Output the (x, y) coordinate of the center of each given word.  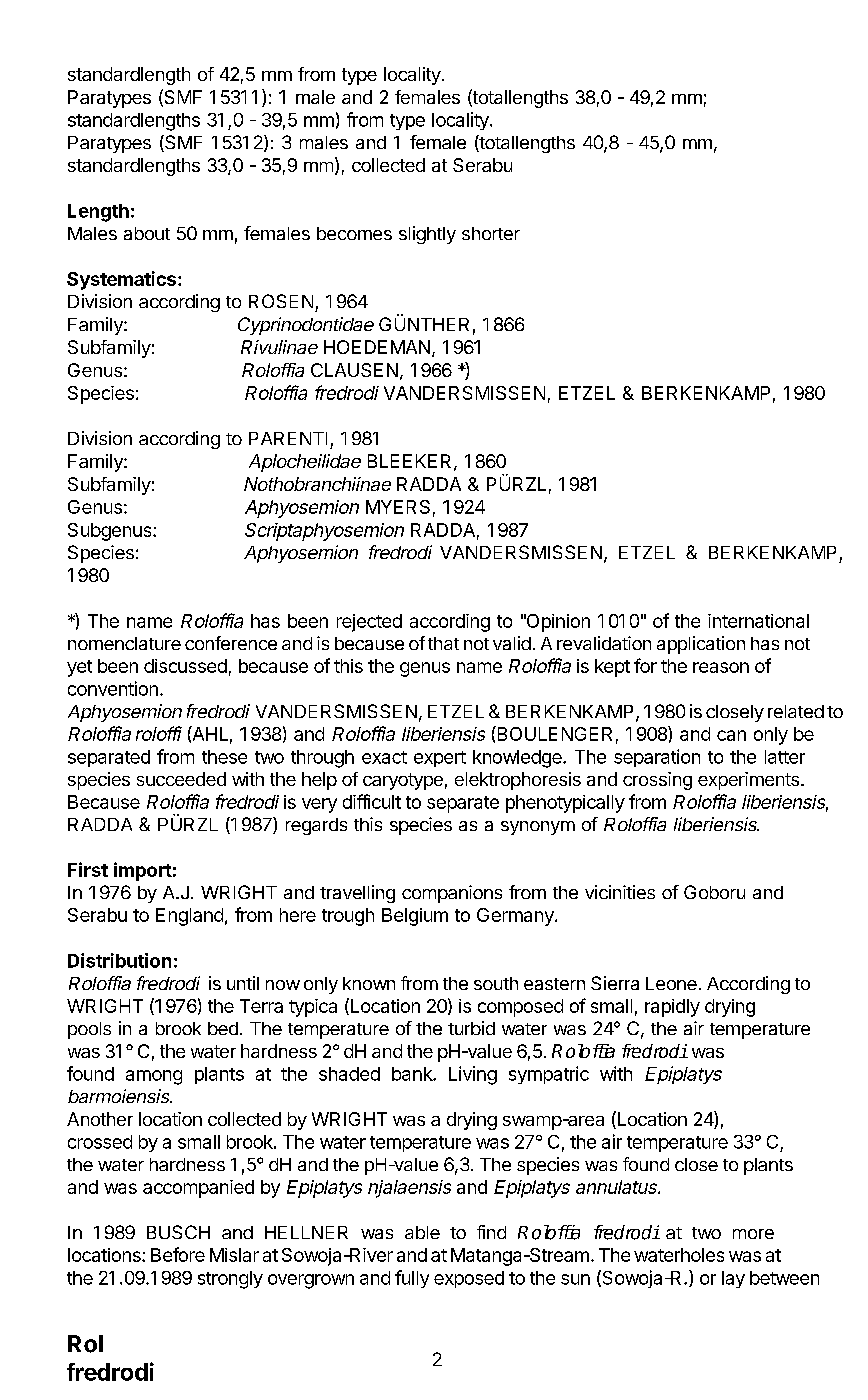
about (147, 233)
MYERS (398, 507)
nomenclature (124, 643)
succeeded (181, 779)
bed (223, 1028)
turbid (471, 1028)
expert (440, 759)
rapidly (672, 1008)
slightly (427, 235)
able (422, 1232)
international (758, 621)
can (731, 735)
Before (178, 1254)
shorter (491, 233)
